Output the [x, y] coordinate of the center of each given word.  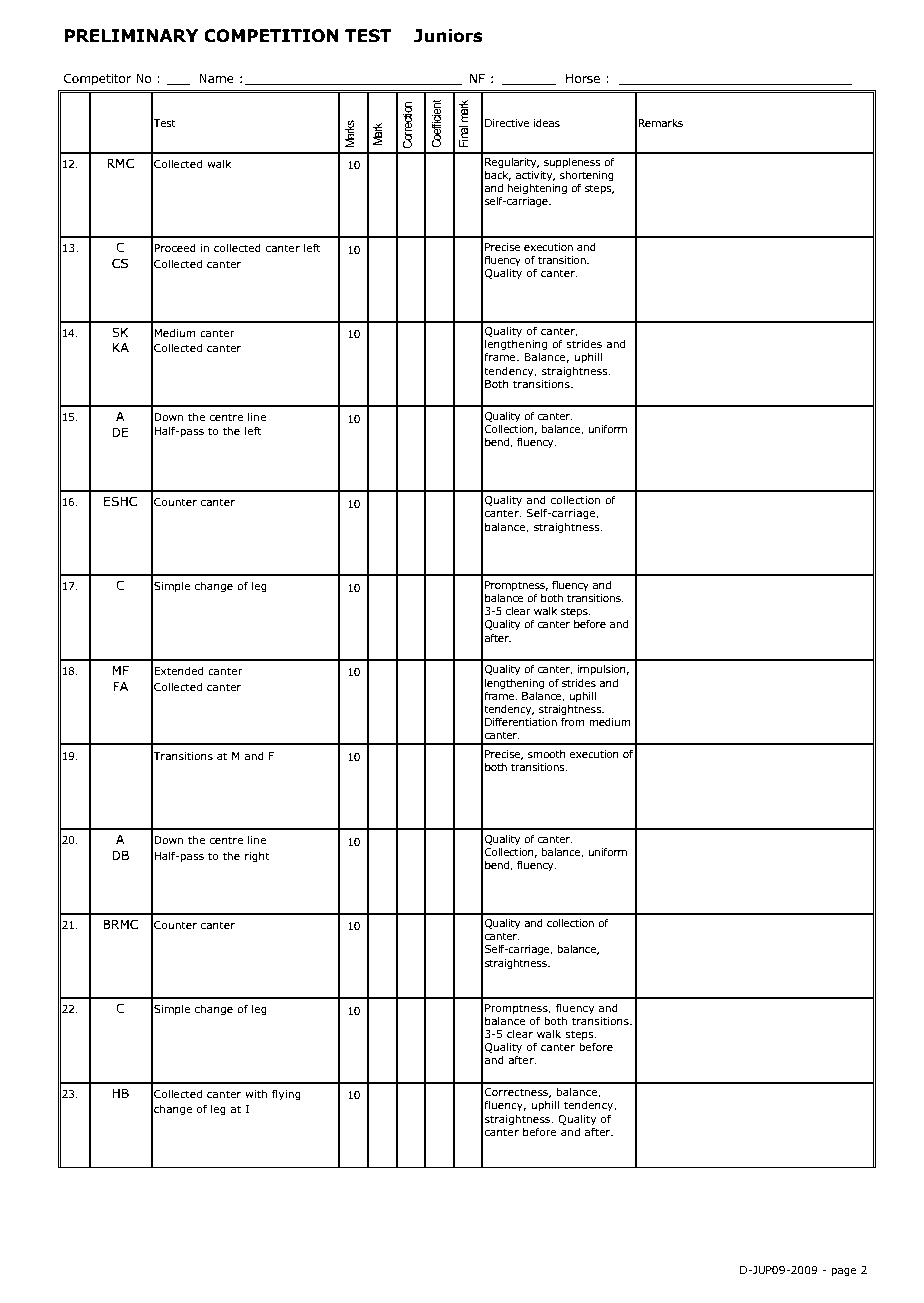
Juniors [448, 36]
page [844, 1272]
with [256, 1093]
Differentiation [521, 721]
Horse [583, 78]
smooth [547, 753]
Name [216, 78]
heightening [537, 189]
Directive [507, 123]
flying [286, 1094]
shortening [587, 177]
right [257, 856]
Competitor [97, 79]
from [573, 721]
